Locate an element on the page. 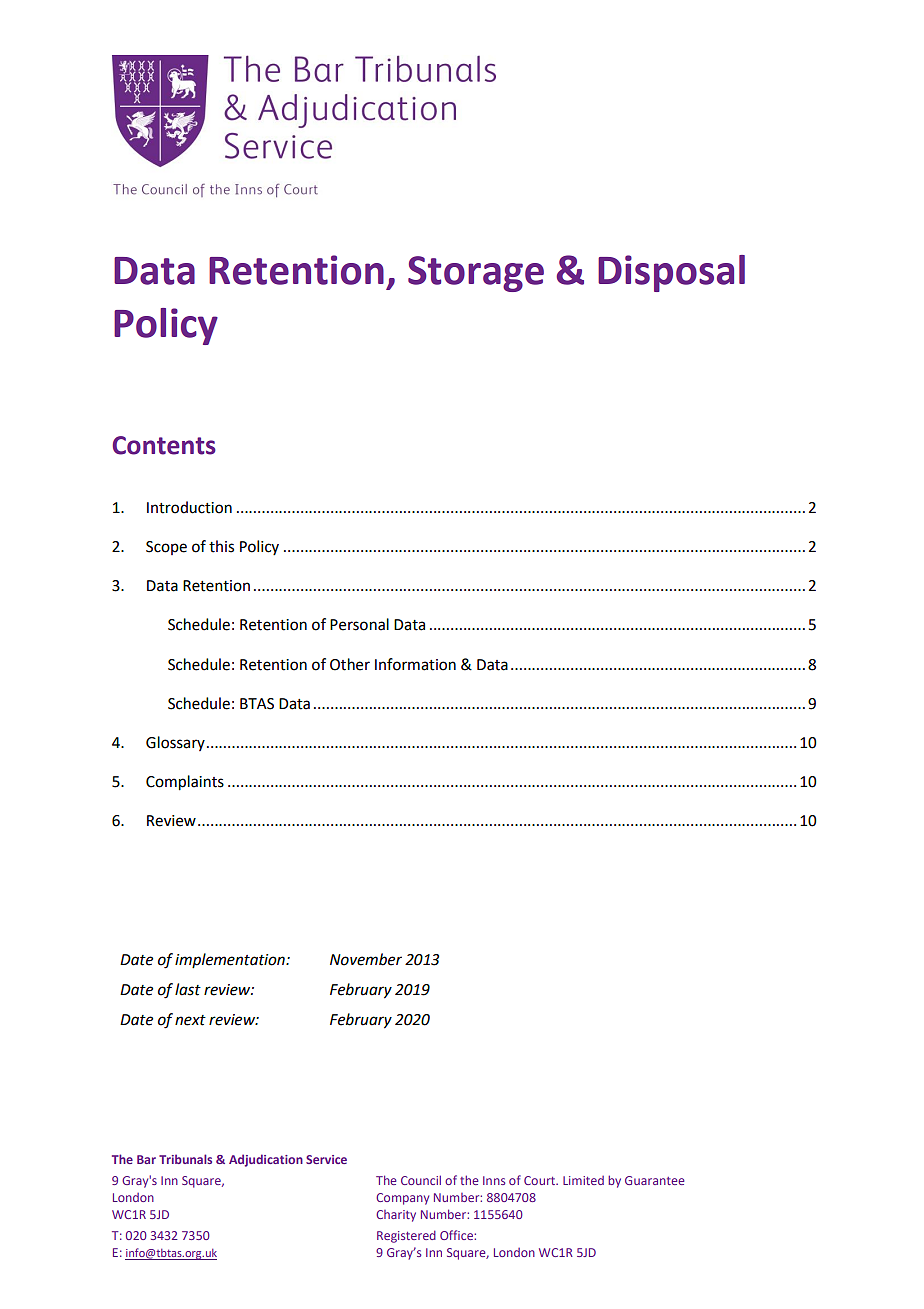 This document has height=1309, width=924. Storage is located at coordinates (476, 274).
